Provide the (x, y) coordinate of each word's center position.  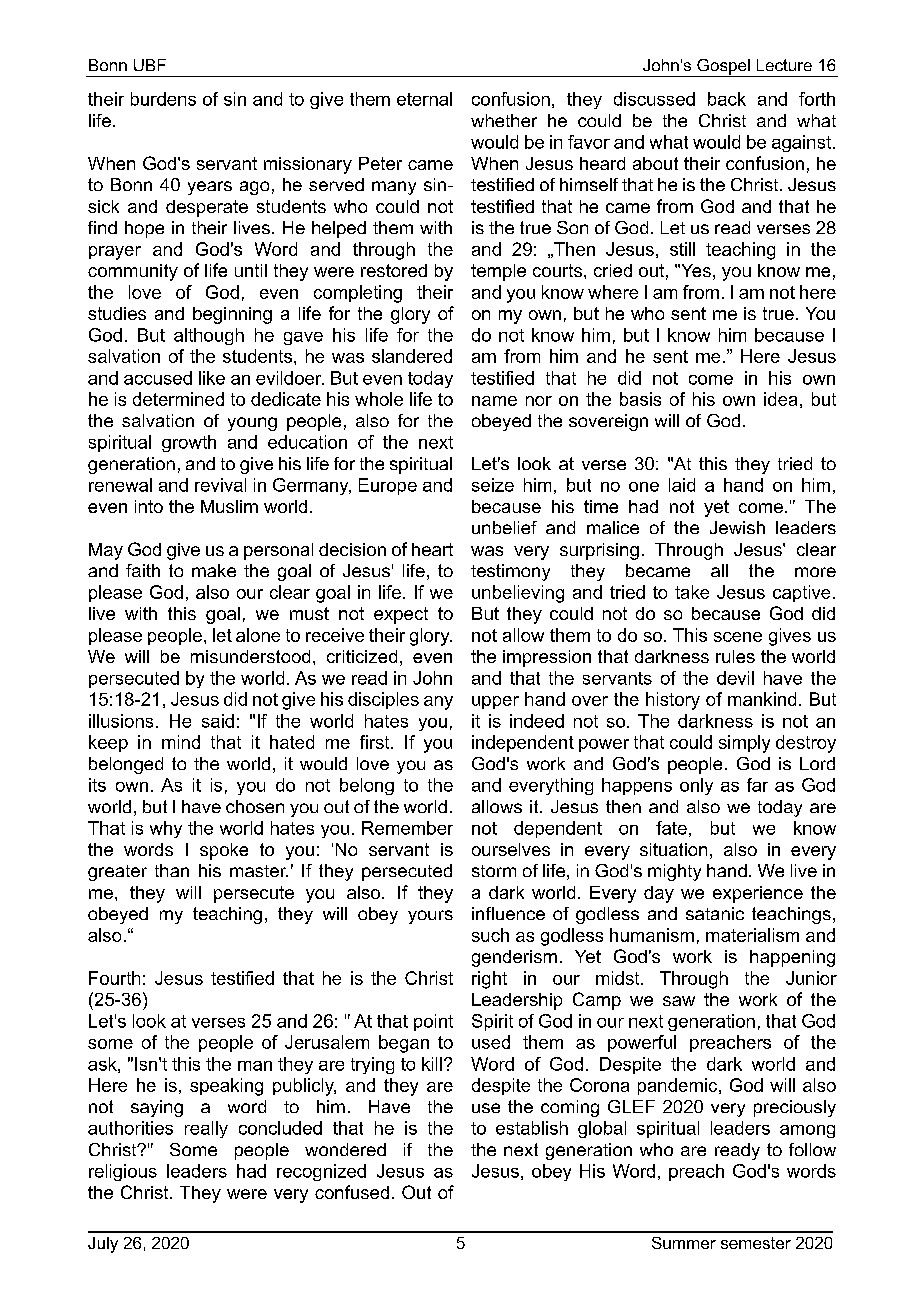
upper (495, 702)
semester (756, 1243)
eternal (424, 99)
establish (532, 1128)
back (727, 99)
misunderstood (250, 656)
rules (735, 656)
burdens (163, 99)
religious (123, 1172)
